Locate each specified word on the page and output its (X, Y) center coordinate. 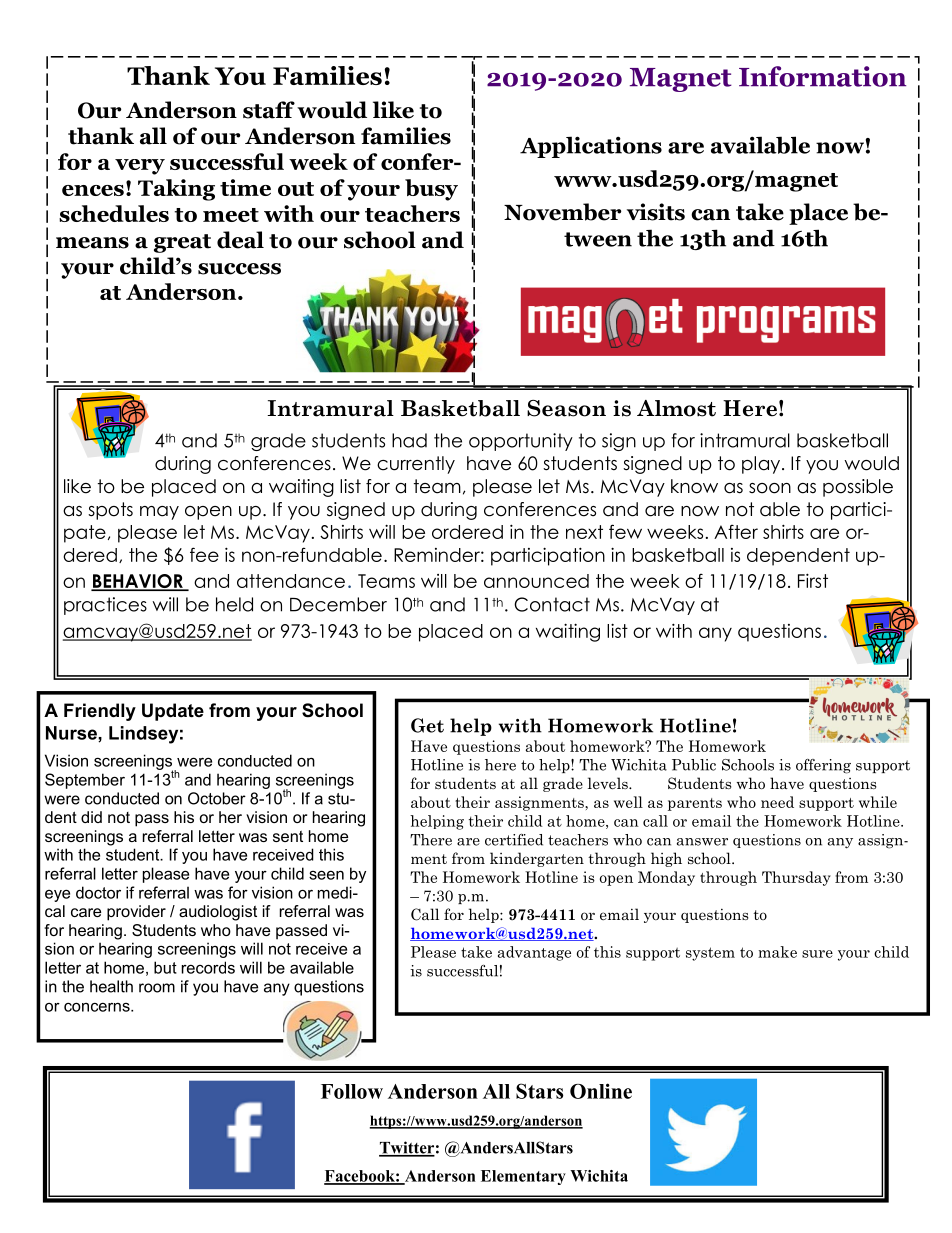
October (217, 798)
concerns (98, 1007)
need (777, 802)
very (140, 167)
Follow (352, 1091)
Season (566, 408)
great (182, 243)
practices (105, 606)
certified (514, 840)
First (813, 580)
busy (431, 190)
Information (822, 76)
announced (536, 581)
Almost (676, 408)
